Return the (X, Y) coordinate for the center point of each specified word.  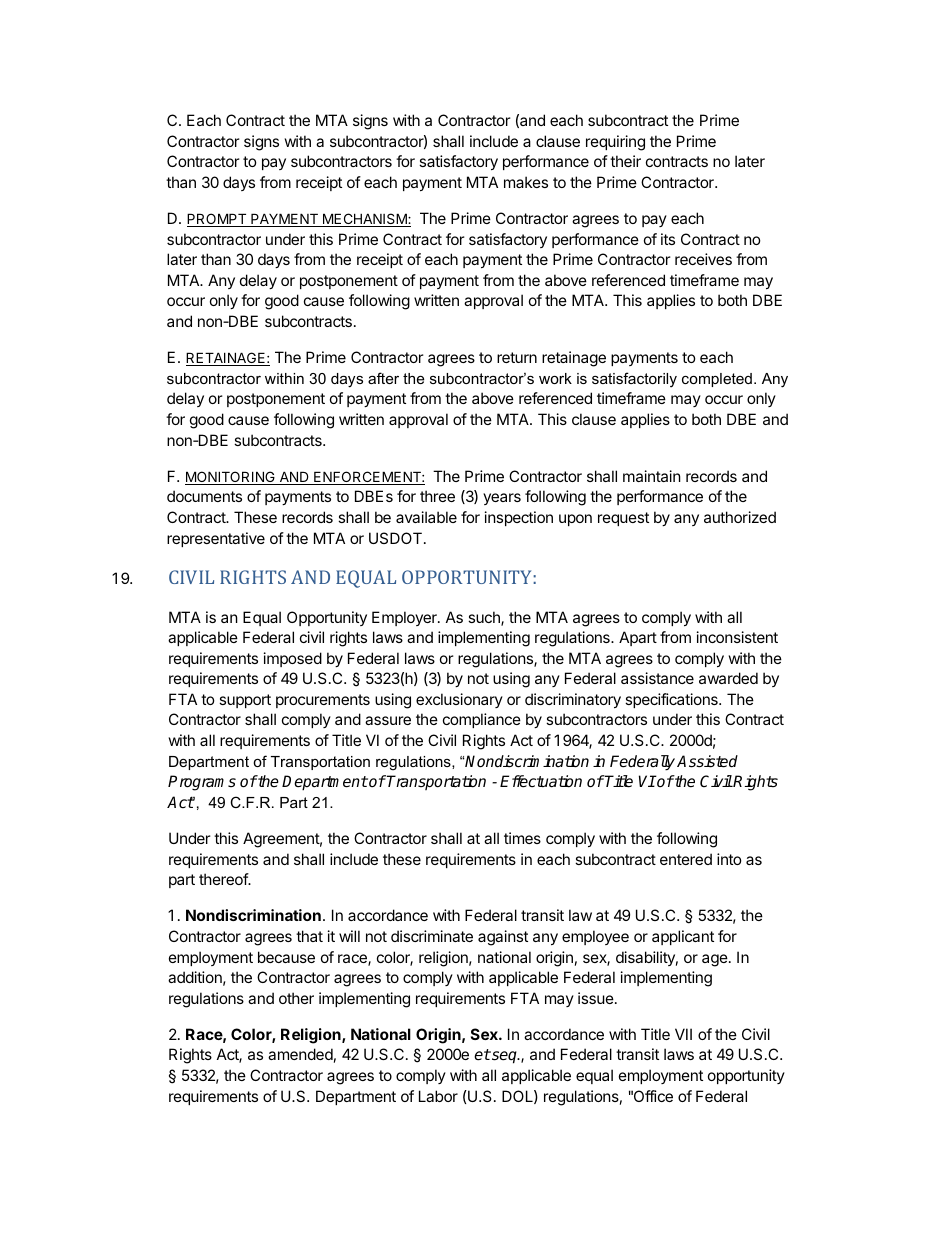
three (437, 496)
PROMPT (218, 220)
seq (505, 1057)
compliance (482, 720)
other (296, 998)
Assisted (707, 761)
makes (526, 182)
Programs (202, 783)
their (625, 161)
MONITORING (231, 478)
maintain (652, 476)
